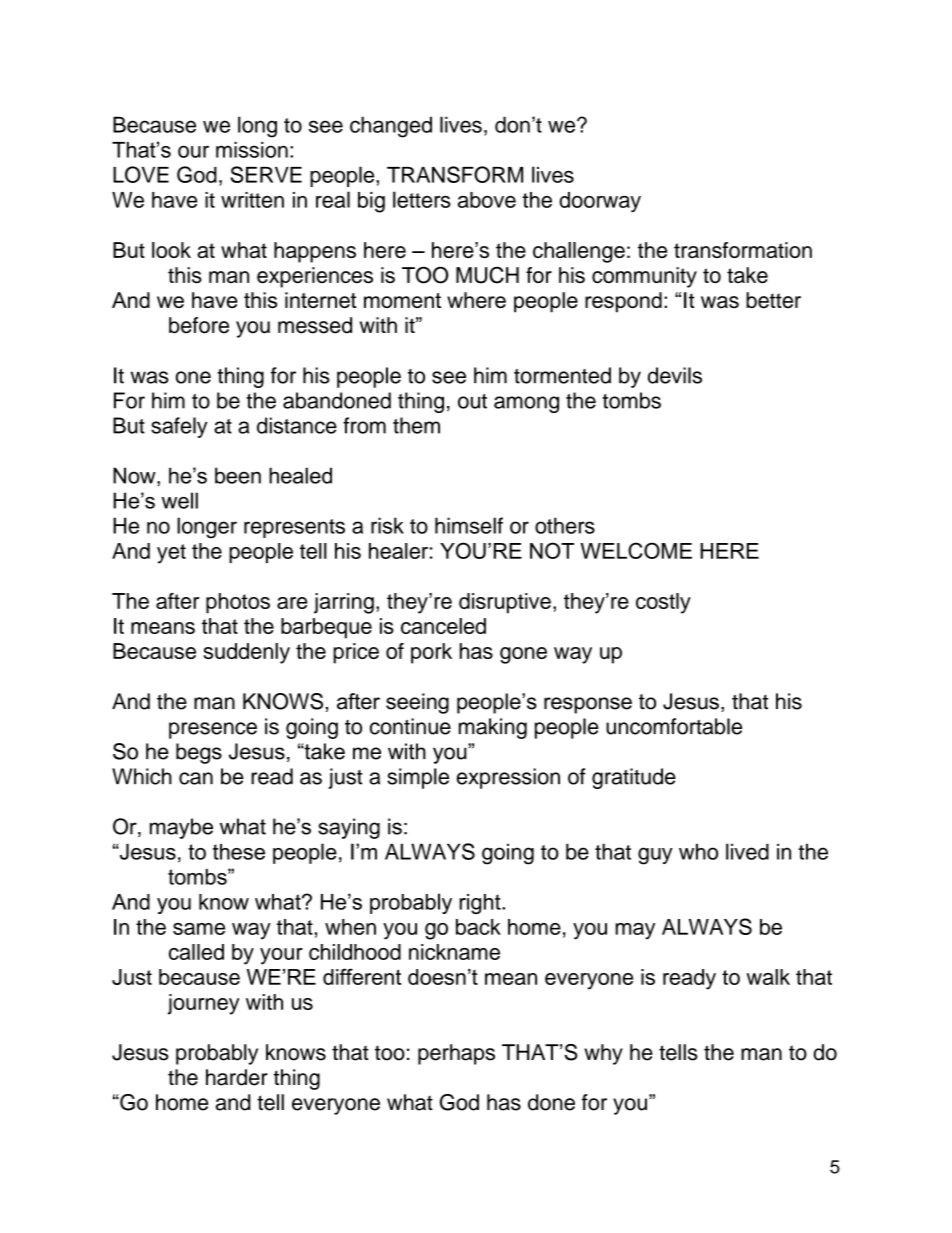 The image size is (952, 1233). What do you see at coordinates (472, 401) in the screenshot?
I see `out` at bounding box center [472, 401].
